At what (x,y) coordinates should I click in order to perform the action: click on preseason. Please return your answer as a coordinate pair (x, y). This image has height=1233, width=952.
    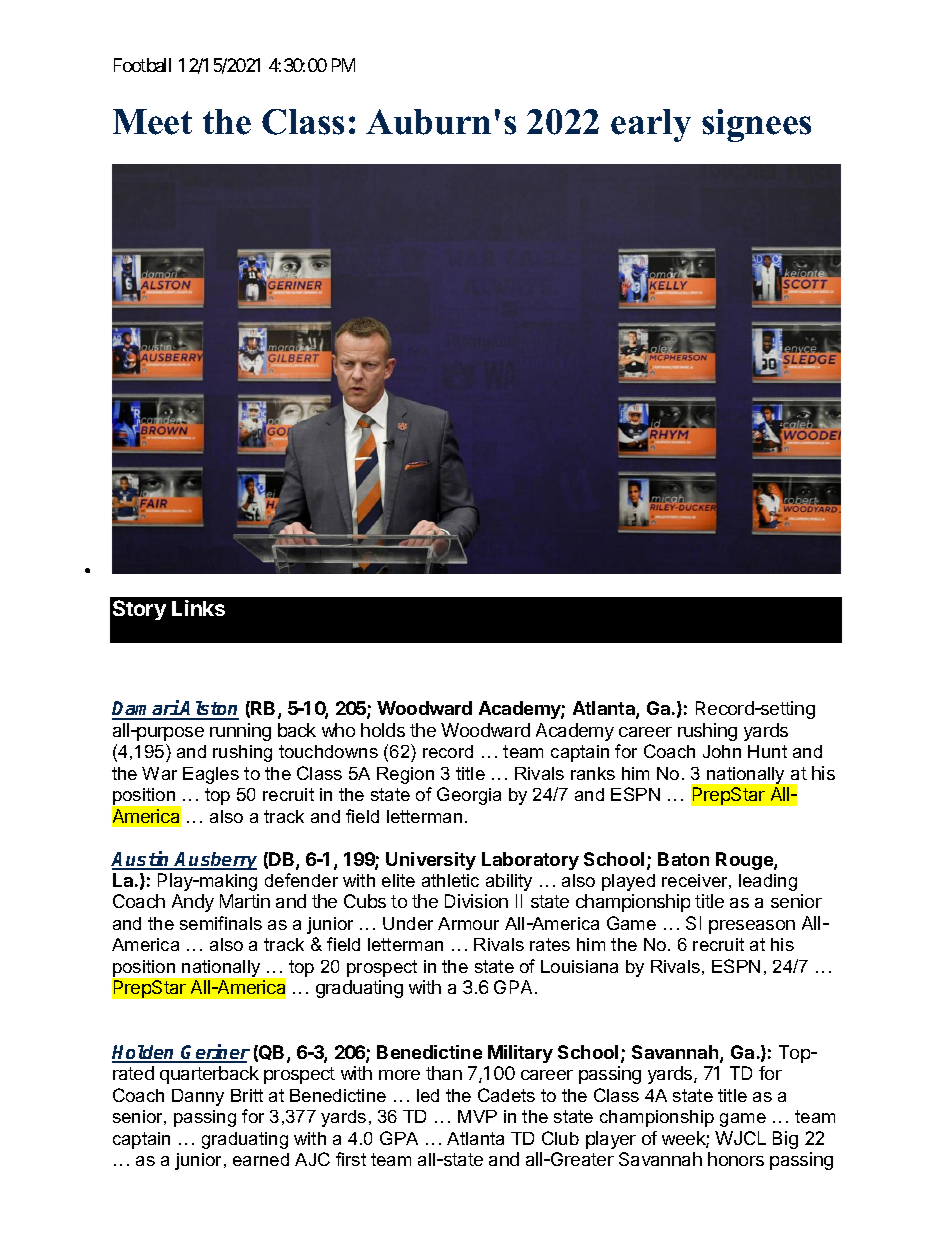
    Looking at the image, I should click on (752, 927).
